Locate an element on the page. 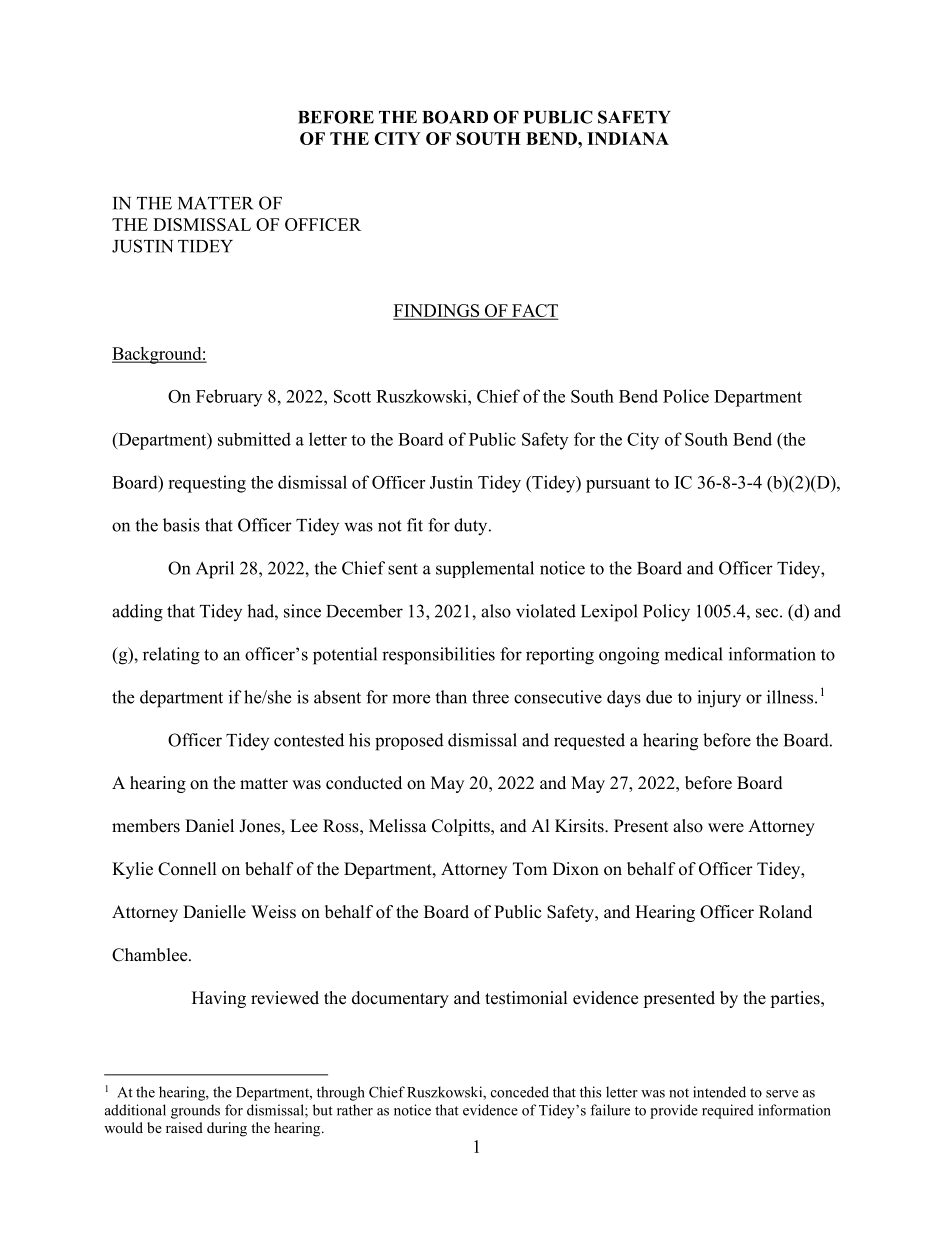 The image size is (952, 1233). FINDINGS is located at coordinates (437, 311).
